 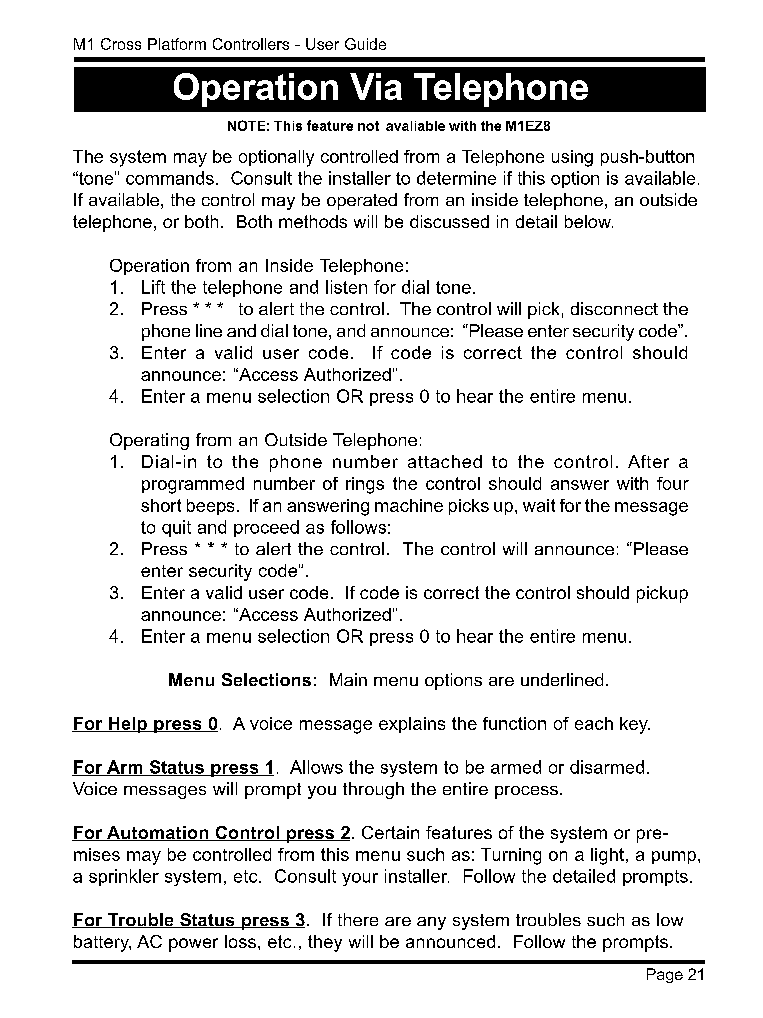 I want to click on discussed, so click(x=449, y=221).
